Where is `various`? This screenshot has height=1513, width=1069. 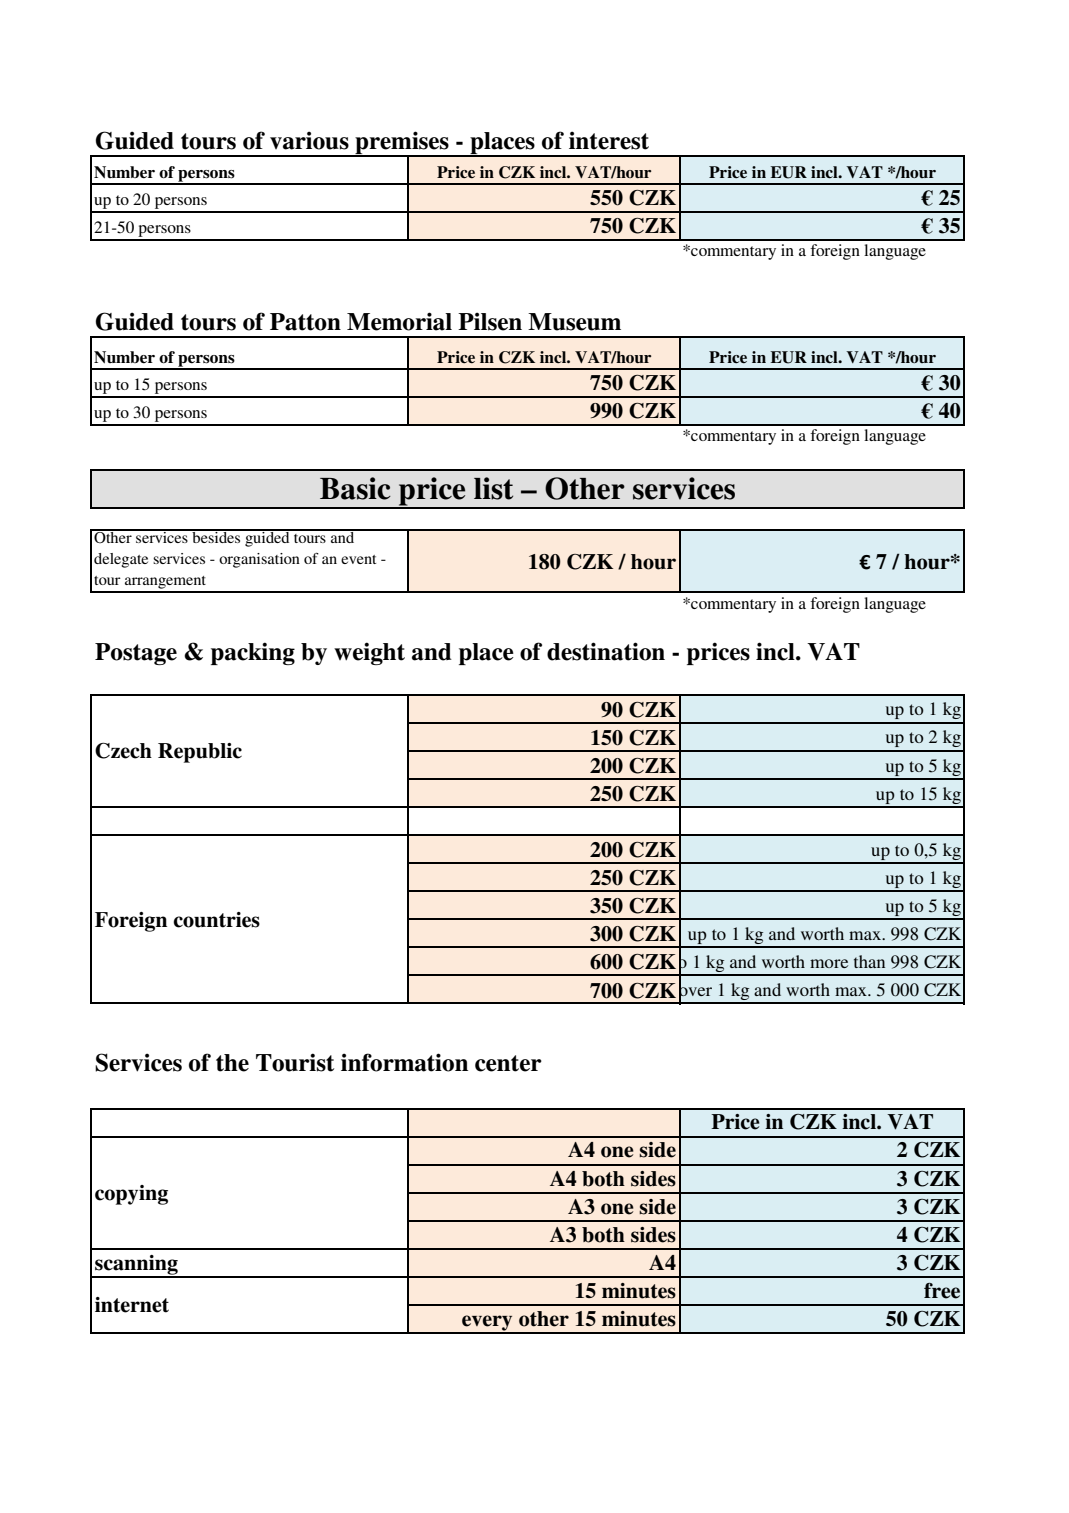 various is located at coordinates (309, 140).
